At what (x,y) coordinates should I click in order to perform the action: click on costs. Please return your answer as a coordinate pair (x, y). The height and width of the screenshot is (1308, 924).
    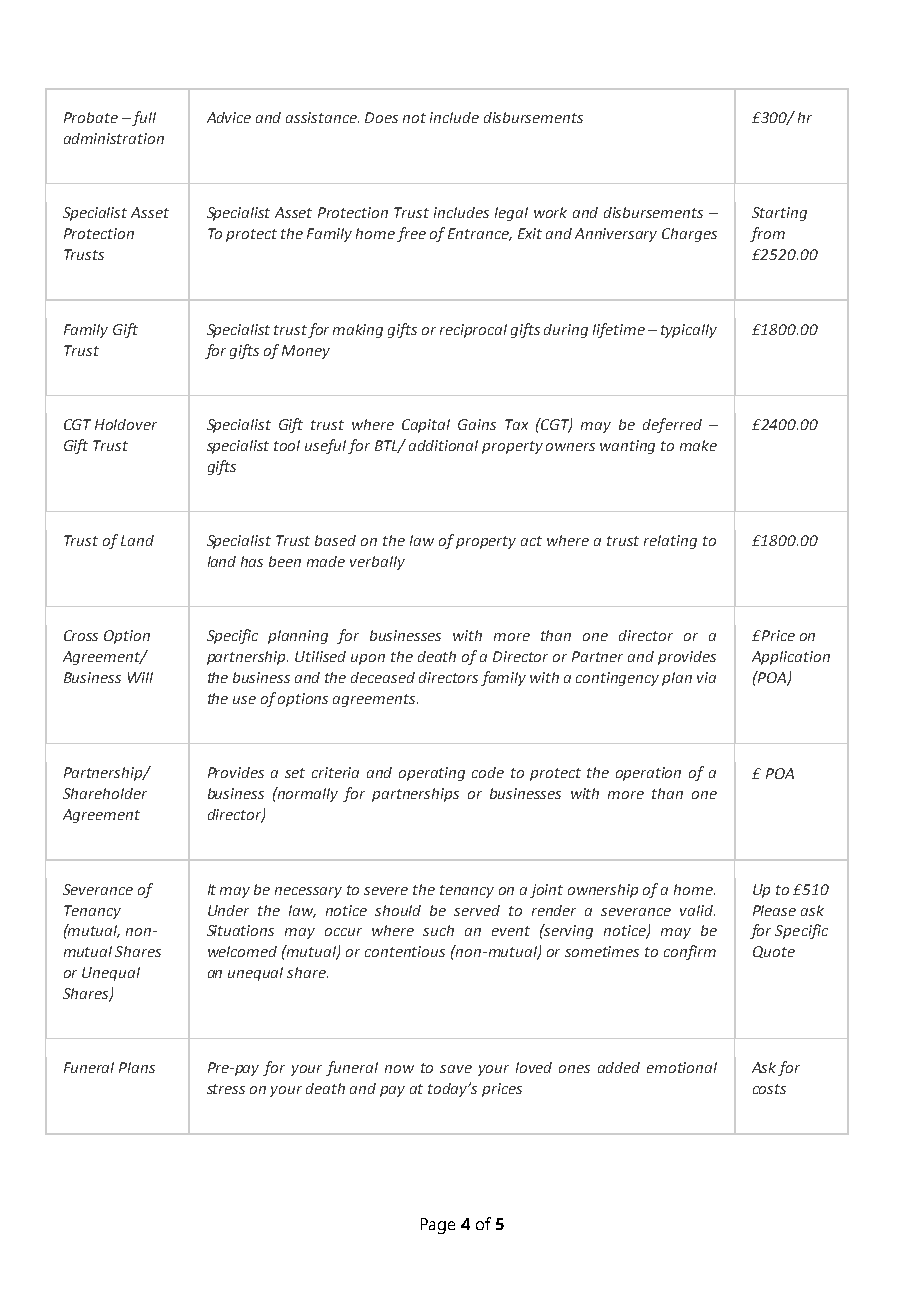
    Looking at the image, I should click on (769, 1089).
